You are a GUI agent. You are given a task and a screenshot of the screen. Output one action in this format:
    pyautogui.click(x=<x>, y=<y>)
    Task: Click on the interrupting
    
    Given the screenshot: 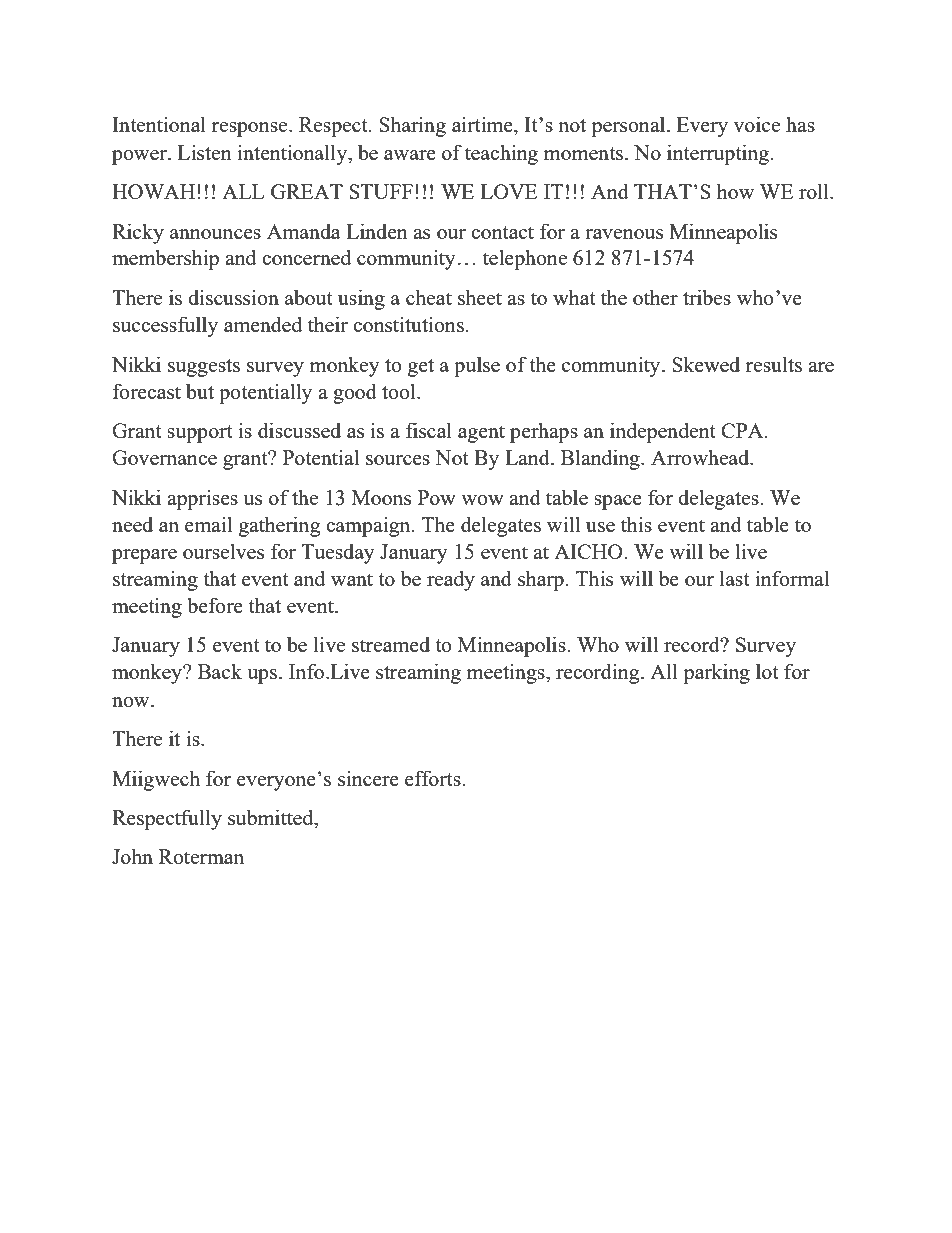 What is the action you would take?
    pyautogui.click(x=719, y=154)
